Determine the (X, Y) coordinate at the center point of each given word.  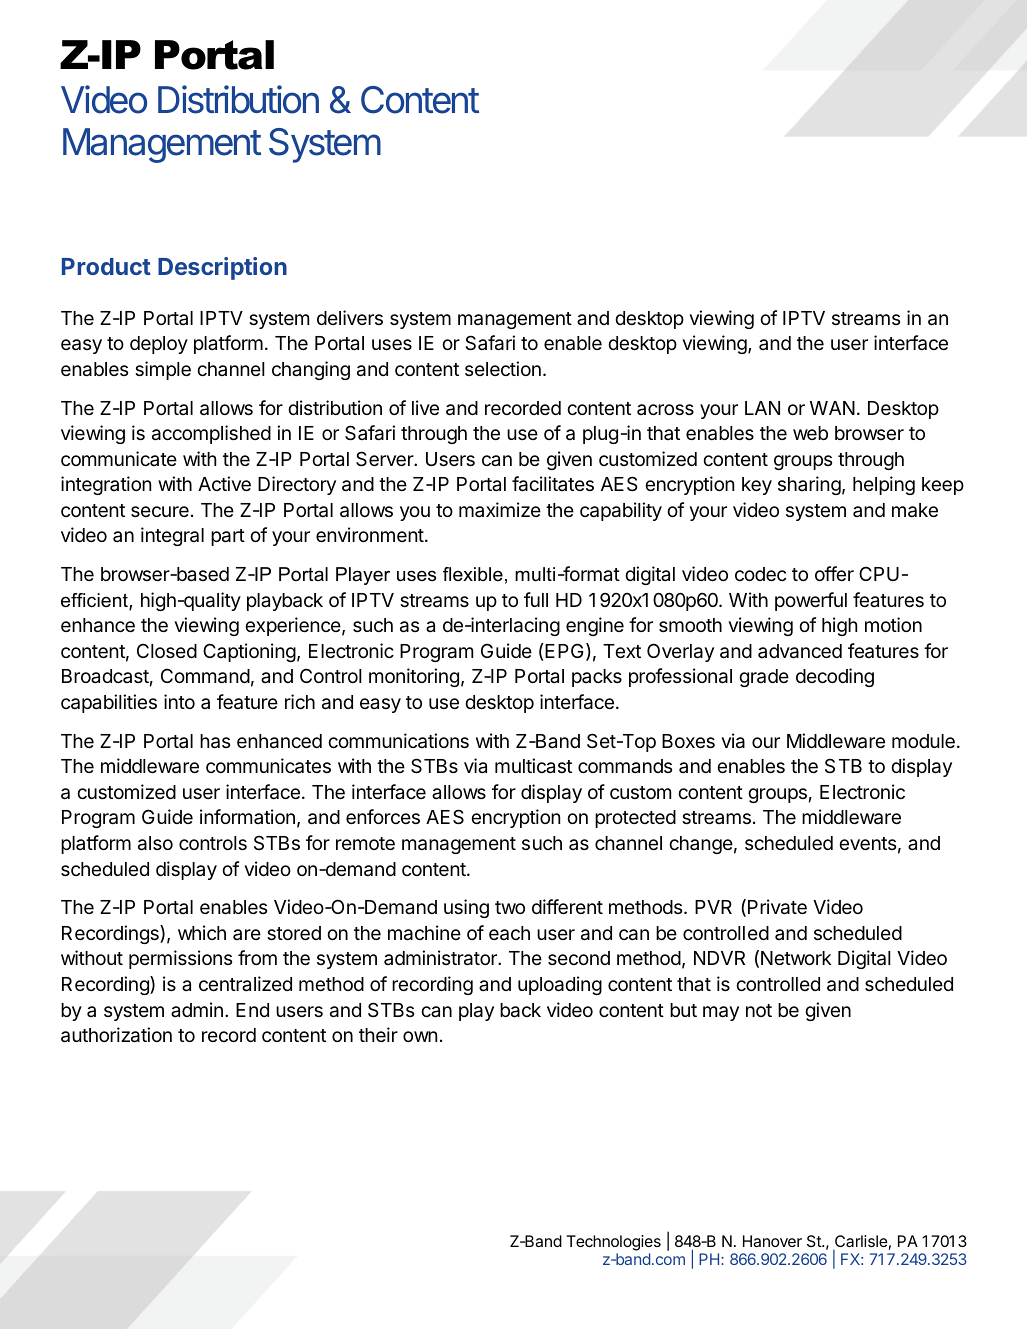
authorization (116, 1035)
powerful (811, 601)
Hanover (772, 1241)
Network (796, 958)
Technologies (614, 1243)
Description (222, 268)
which (202, 932)
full (536, 599)
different (567, 906)
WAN (832, 408)
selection (503, 368)
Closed (167, 650)
